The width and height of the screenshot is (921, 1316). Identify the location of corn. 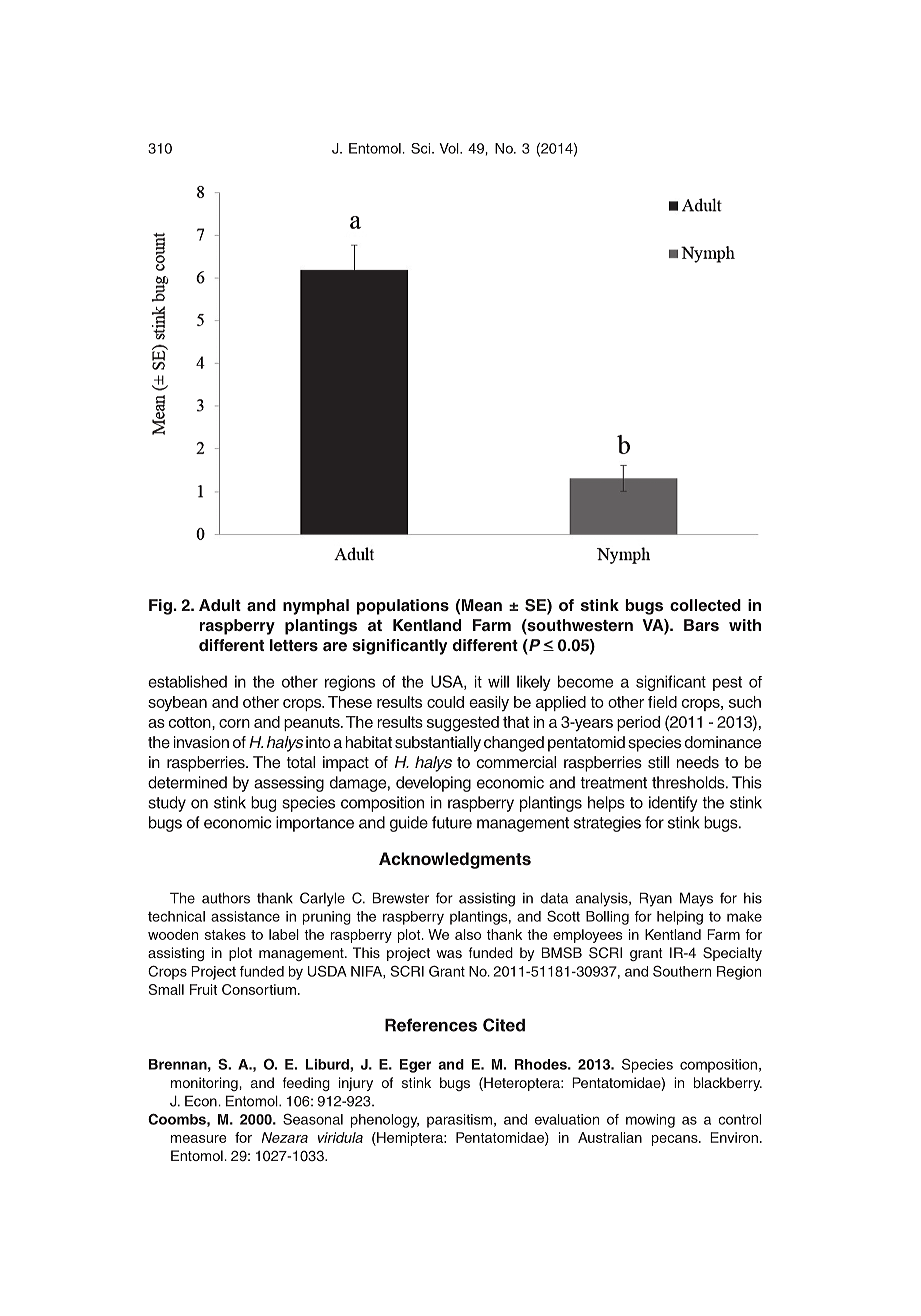
(234, 723).
